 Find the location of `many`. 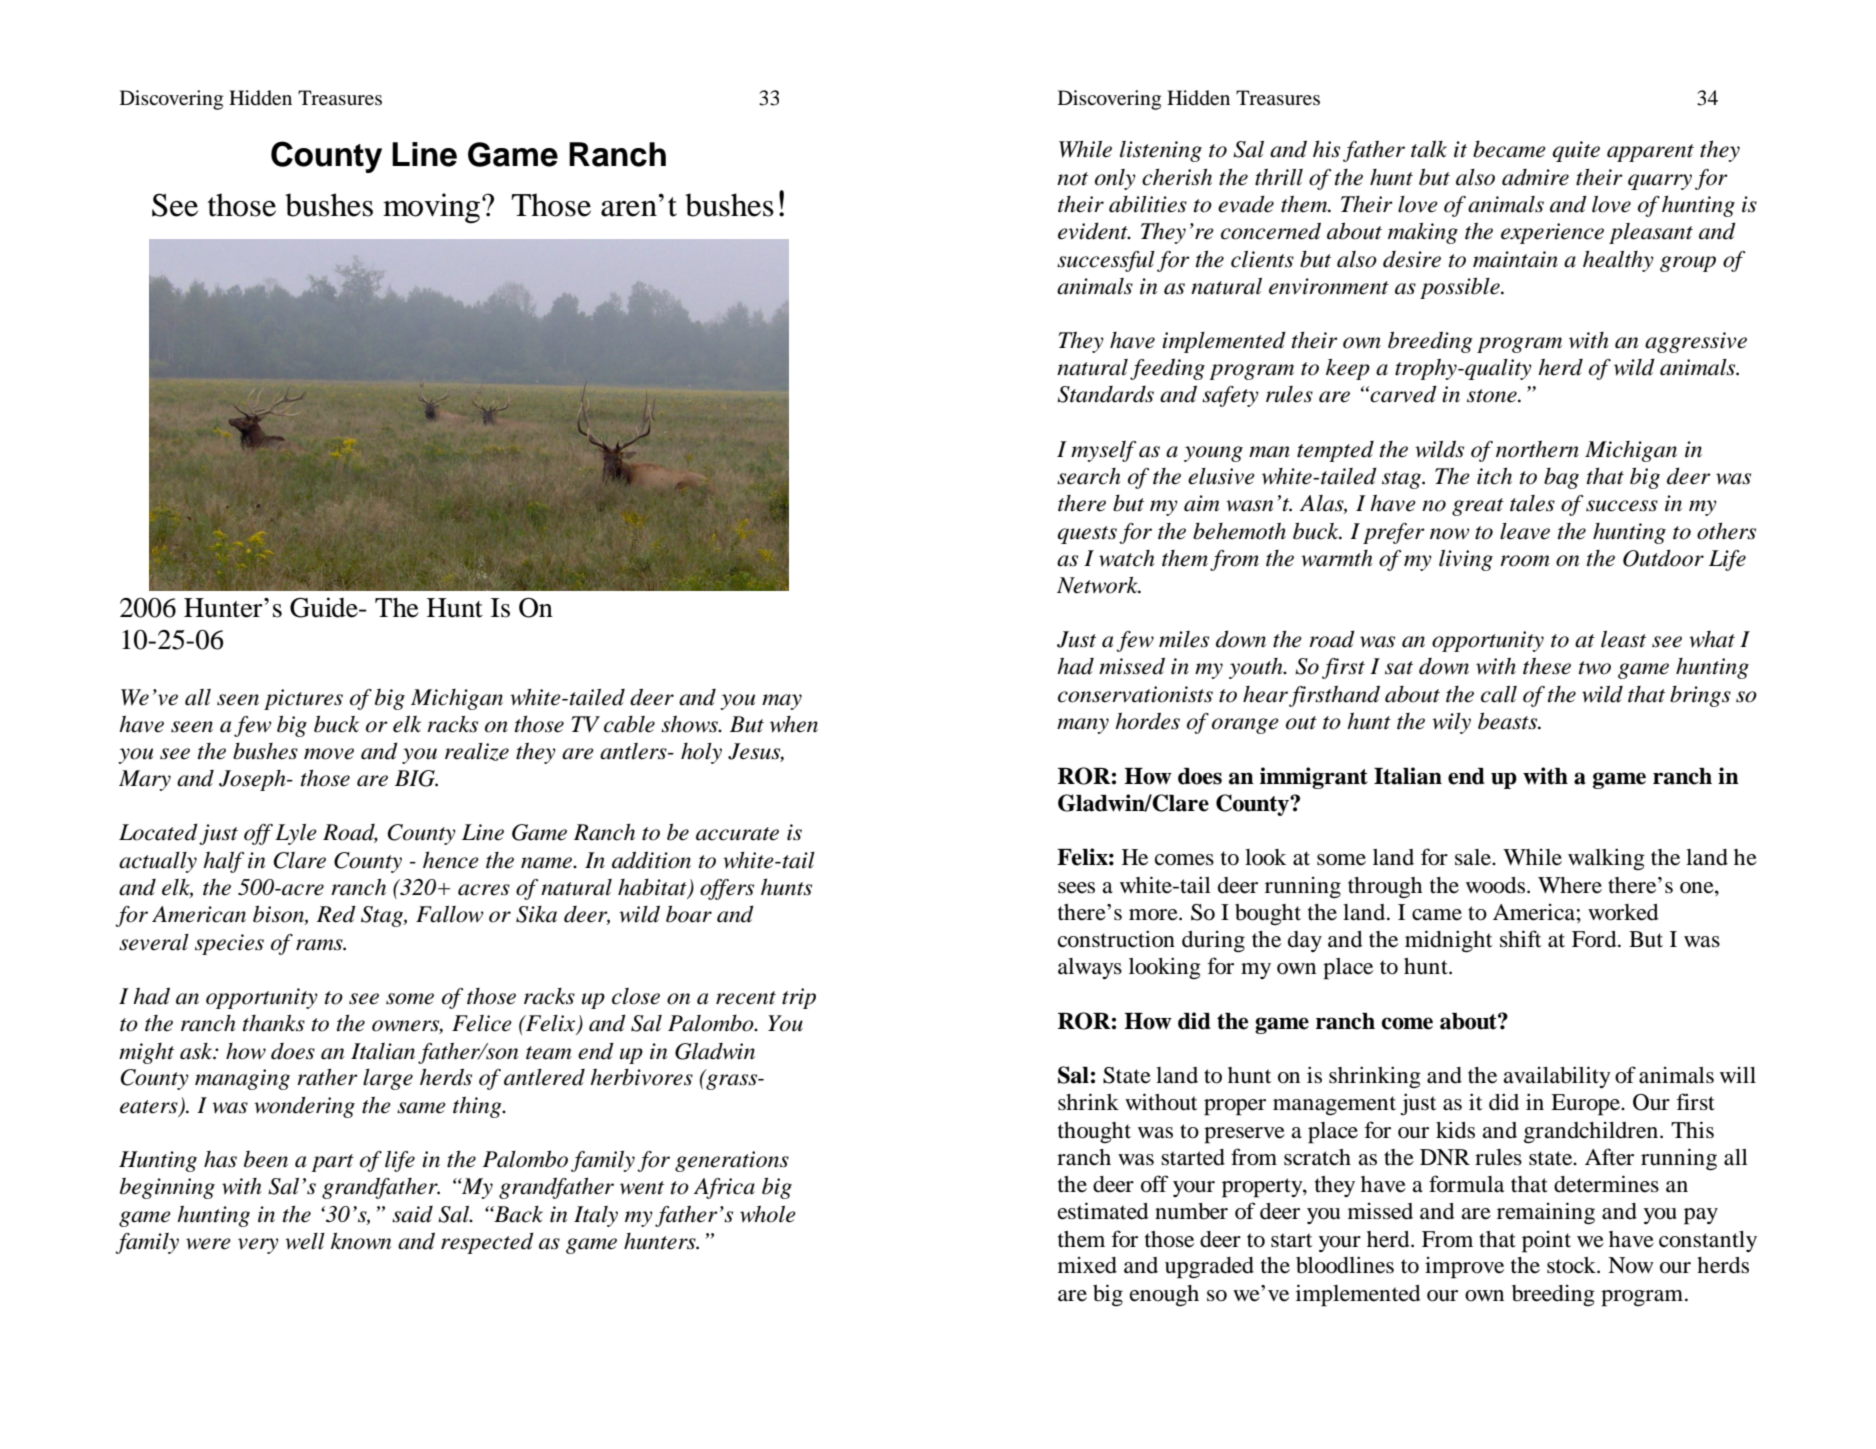

many is located at coordinates (1083, 726).
